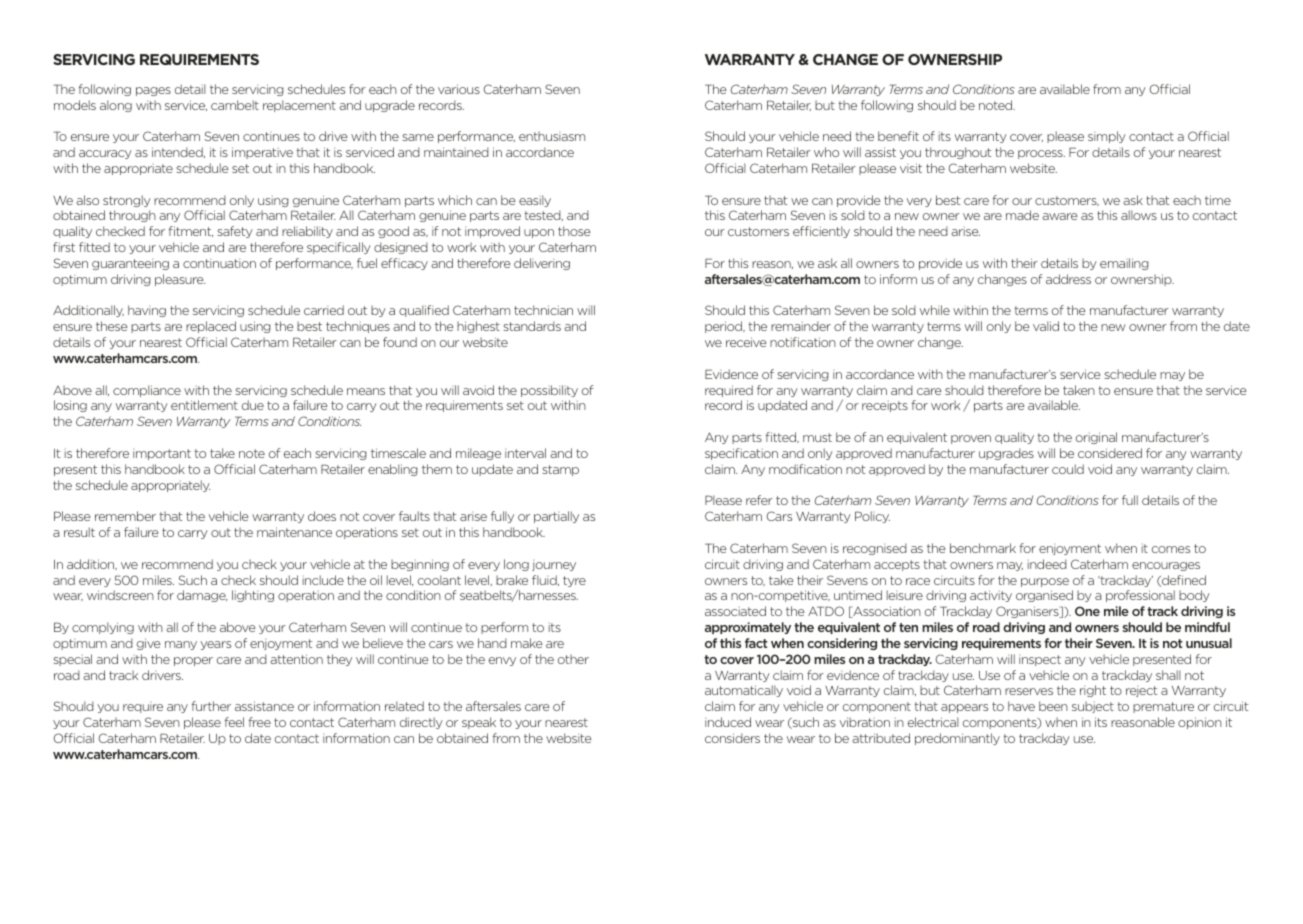 The width and height of the page is (1303, 924). I want to click on benchmark, so click(983, 548).
